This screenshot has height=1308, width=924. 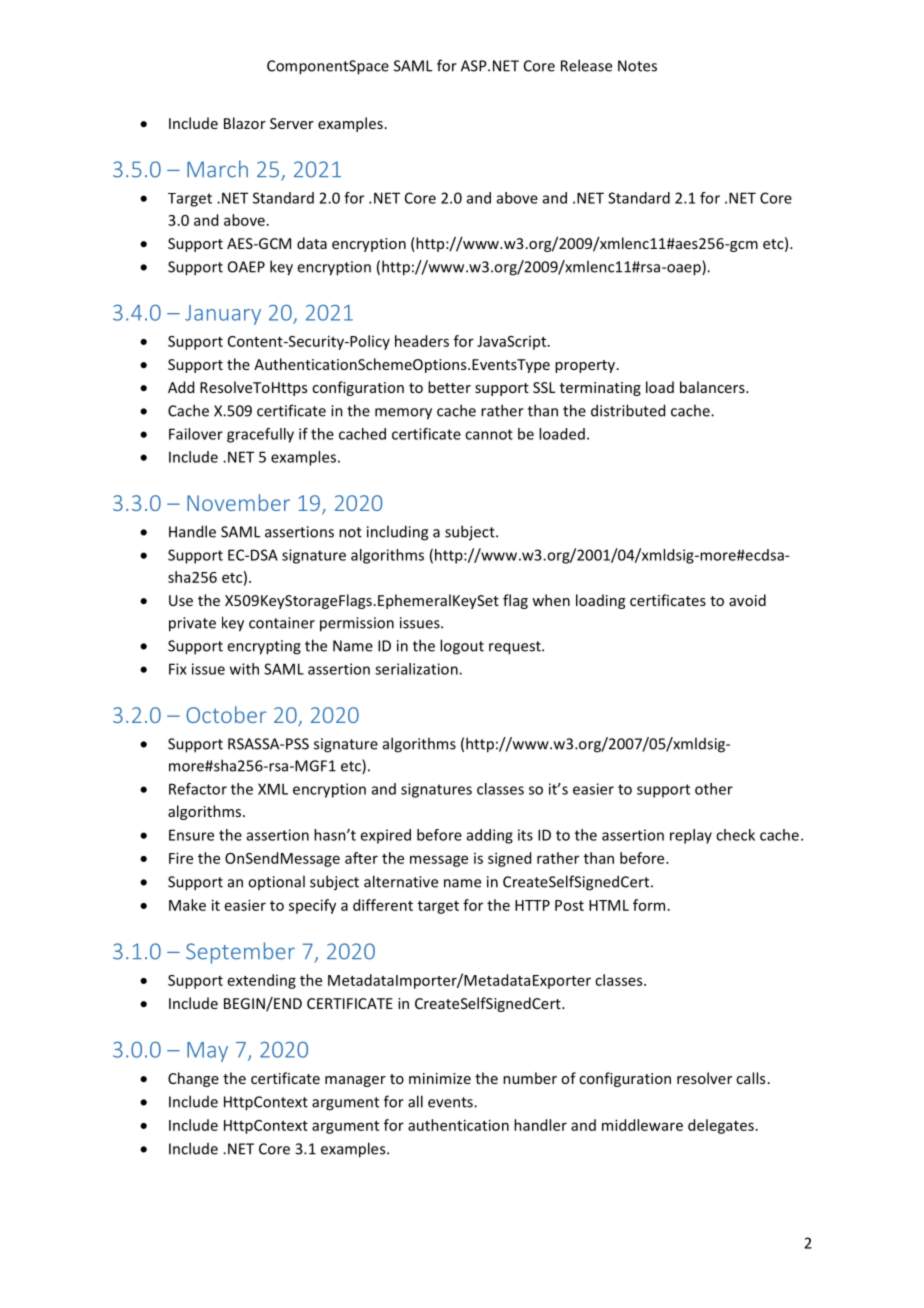 I want to click on cannot, so click(x=489, y=434).
